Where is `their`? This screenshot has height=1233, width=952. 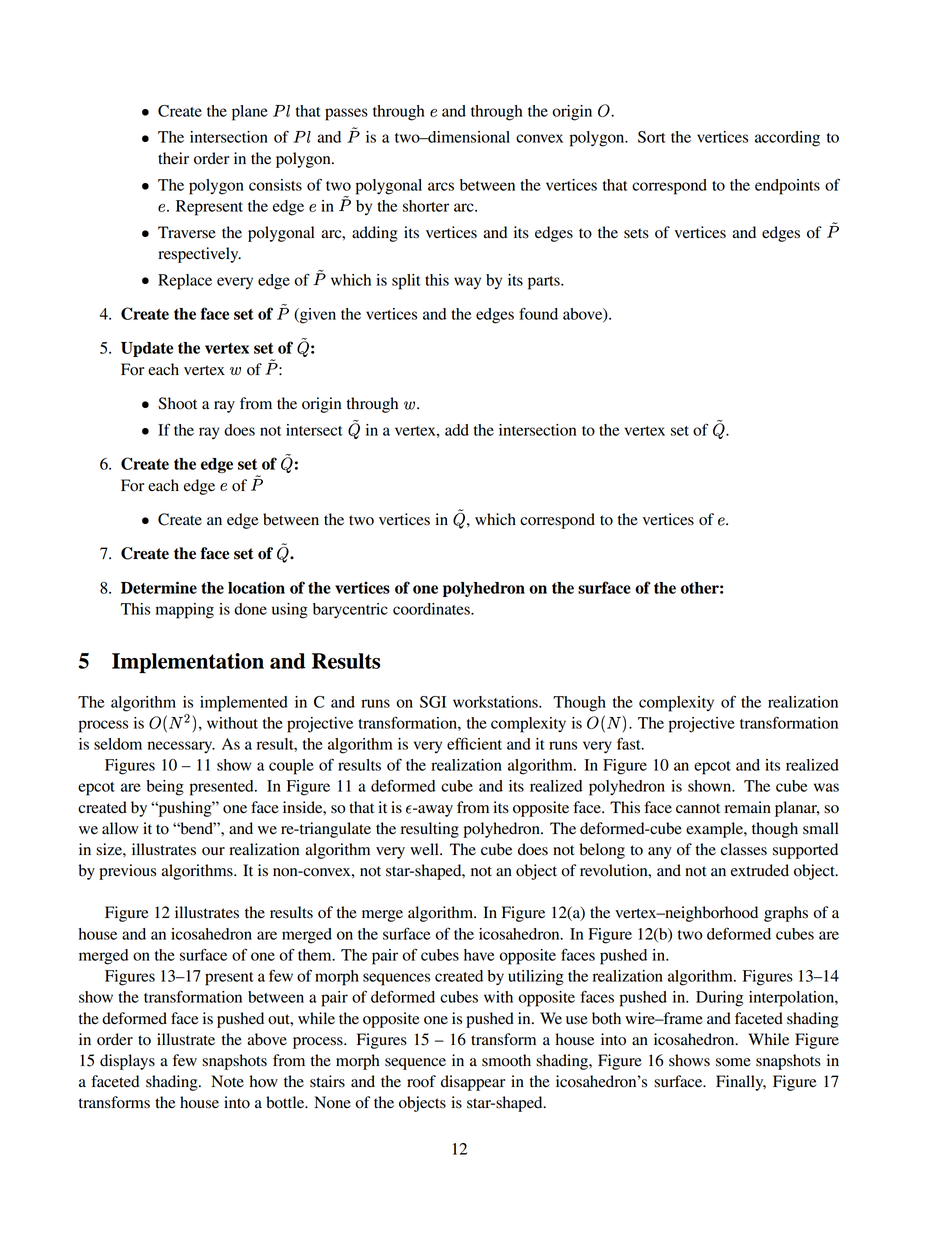 their is located at coordinates (173, 158).
